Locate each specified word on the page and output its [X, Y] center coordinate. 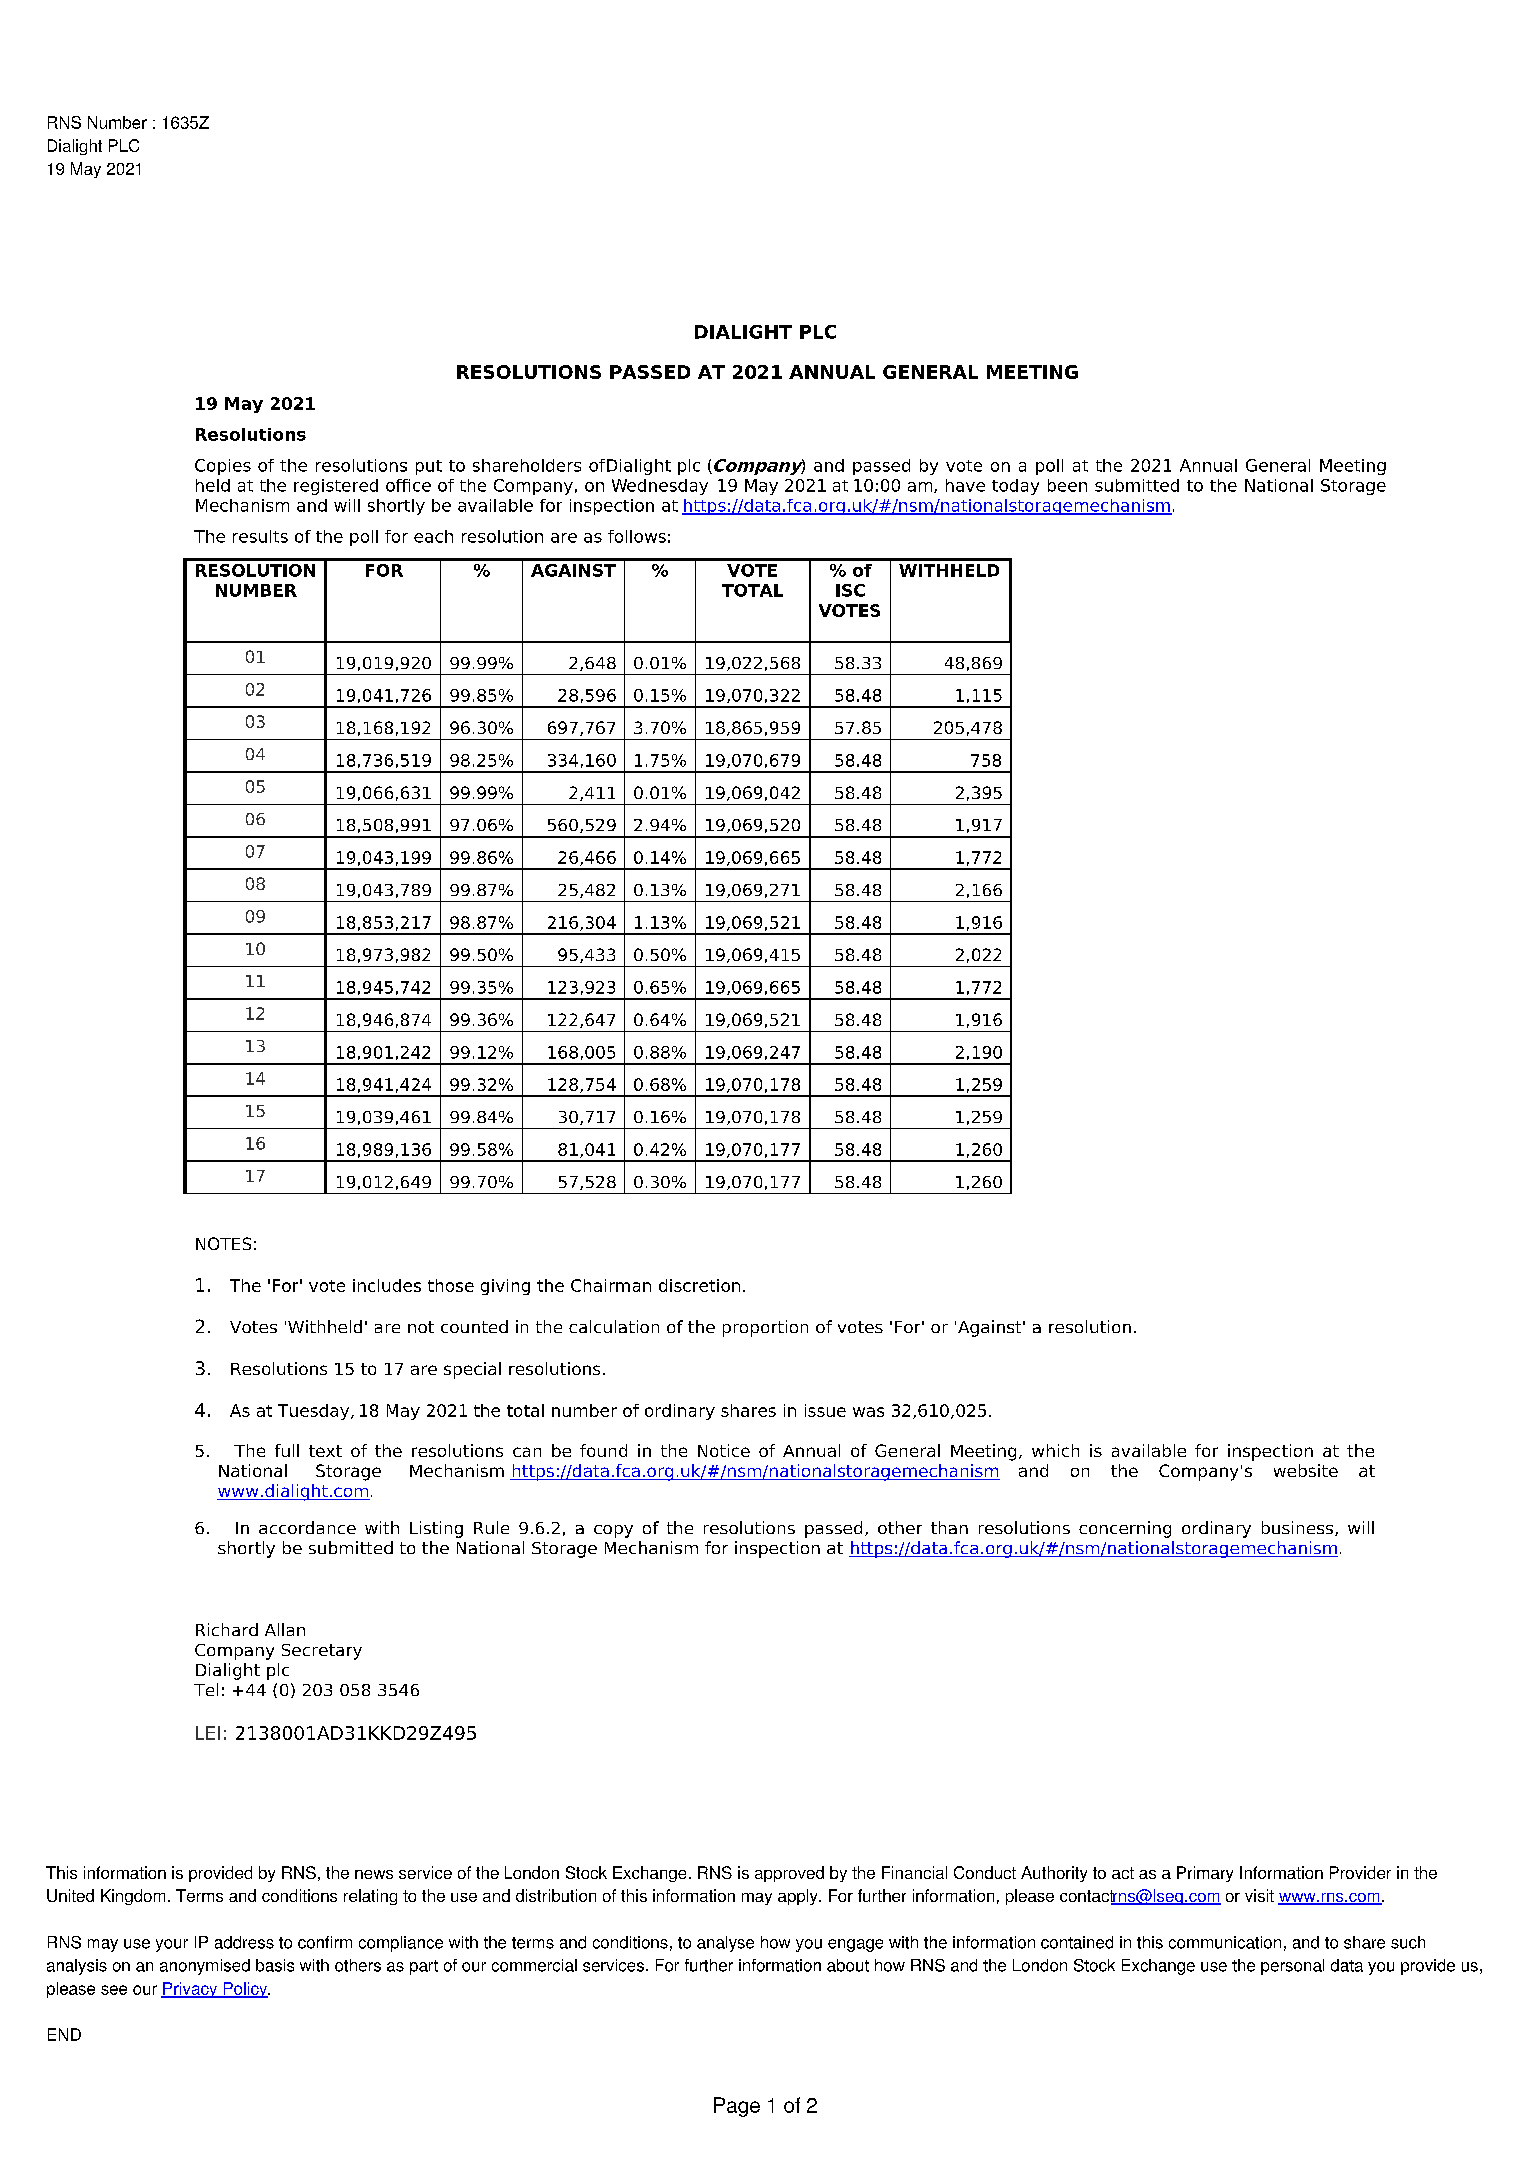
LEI [208, 1733]
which [1055, 1450]
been [1067, 485]
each [433, 536]
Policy [245, 1990]
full [287, 1450]
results [260, 536]
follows [637, 536]
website [1306, 1470]
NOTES [223, 1243]
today [1015, 487]
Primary [1205, 1874]
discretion [699, 1285]
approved [789, 1874]
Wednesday [660, 487]
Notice [724, 1450]
